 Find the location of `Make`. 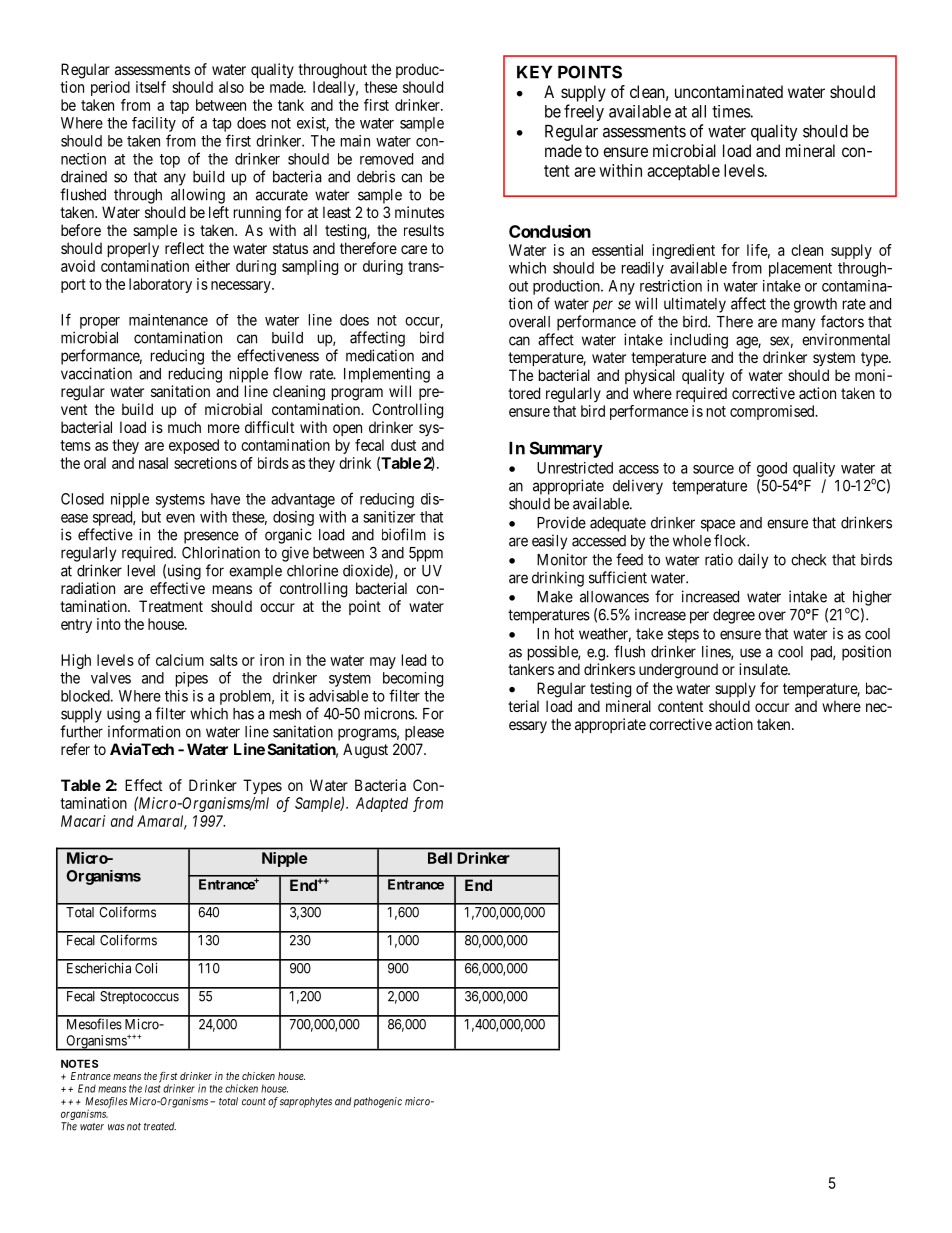

Make is located at coordinates (555, 597).
